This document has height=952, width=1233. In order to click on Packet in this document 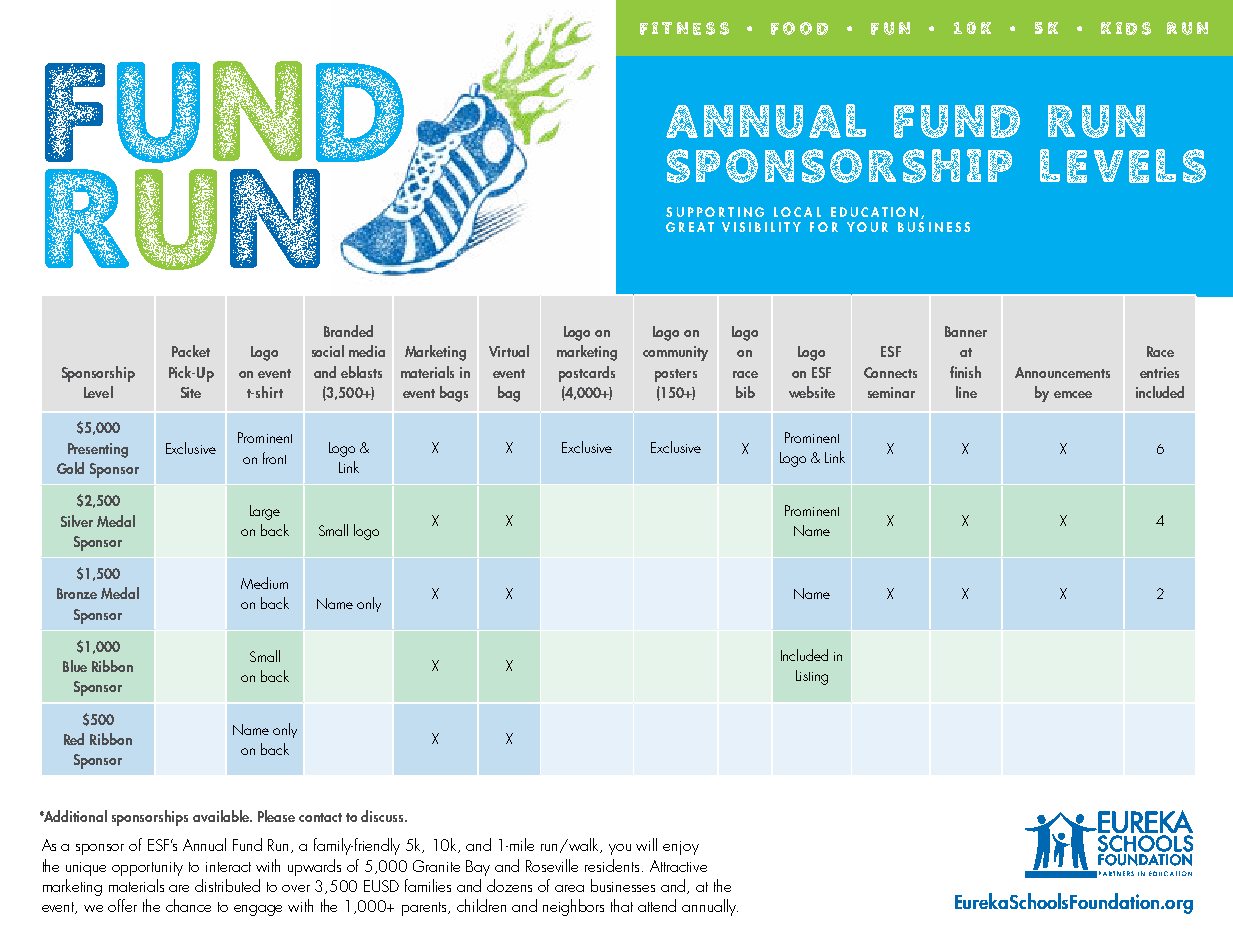, I will do `click(191, 351)`.
